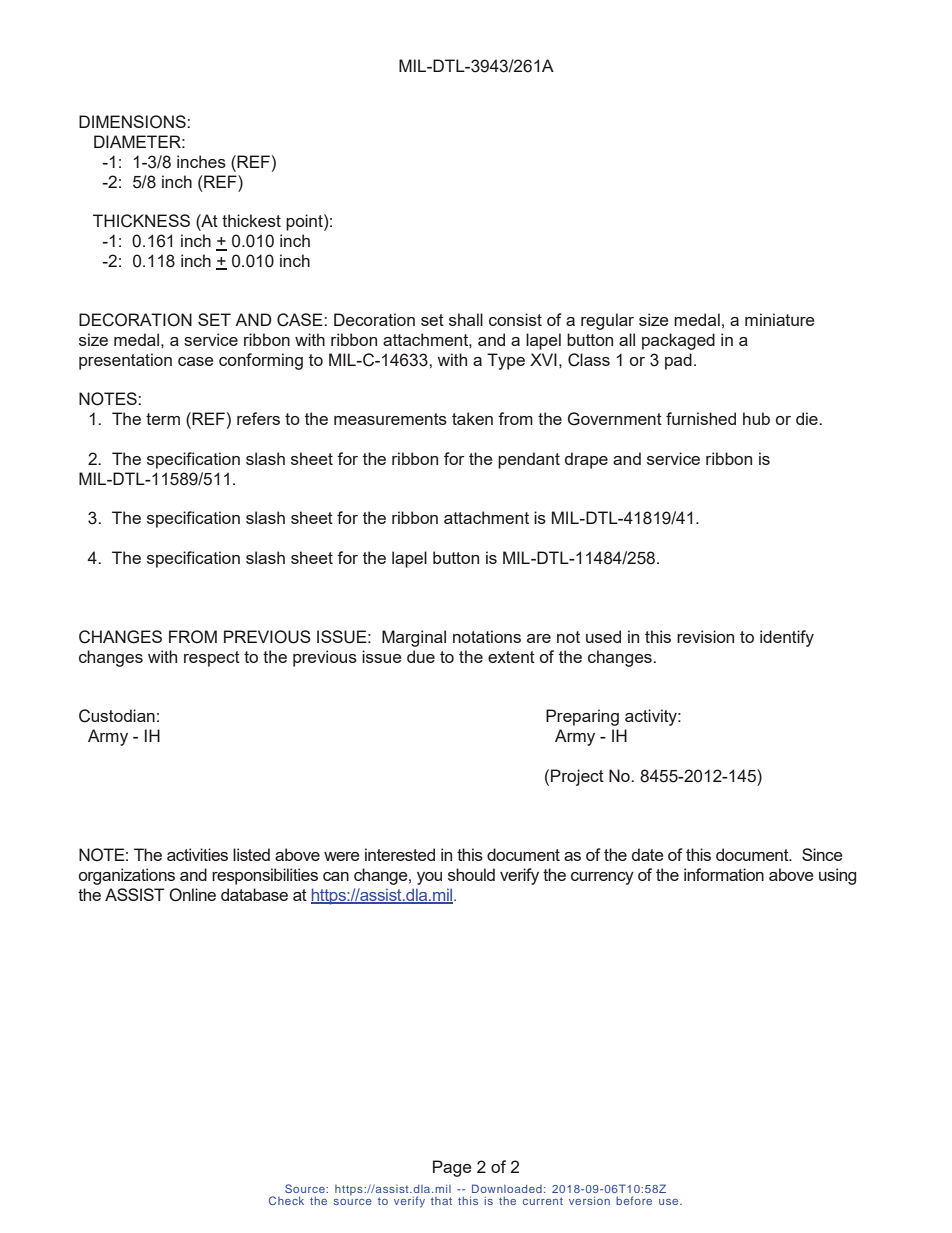 This screenshot has height=1233, width=952. What do you see at coordinates (506, 361) in the screenshot?
I see `Type` at bounding box center [506, 361].
